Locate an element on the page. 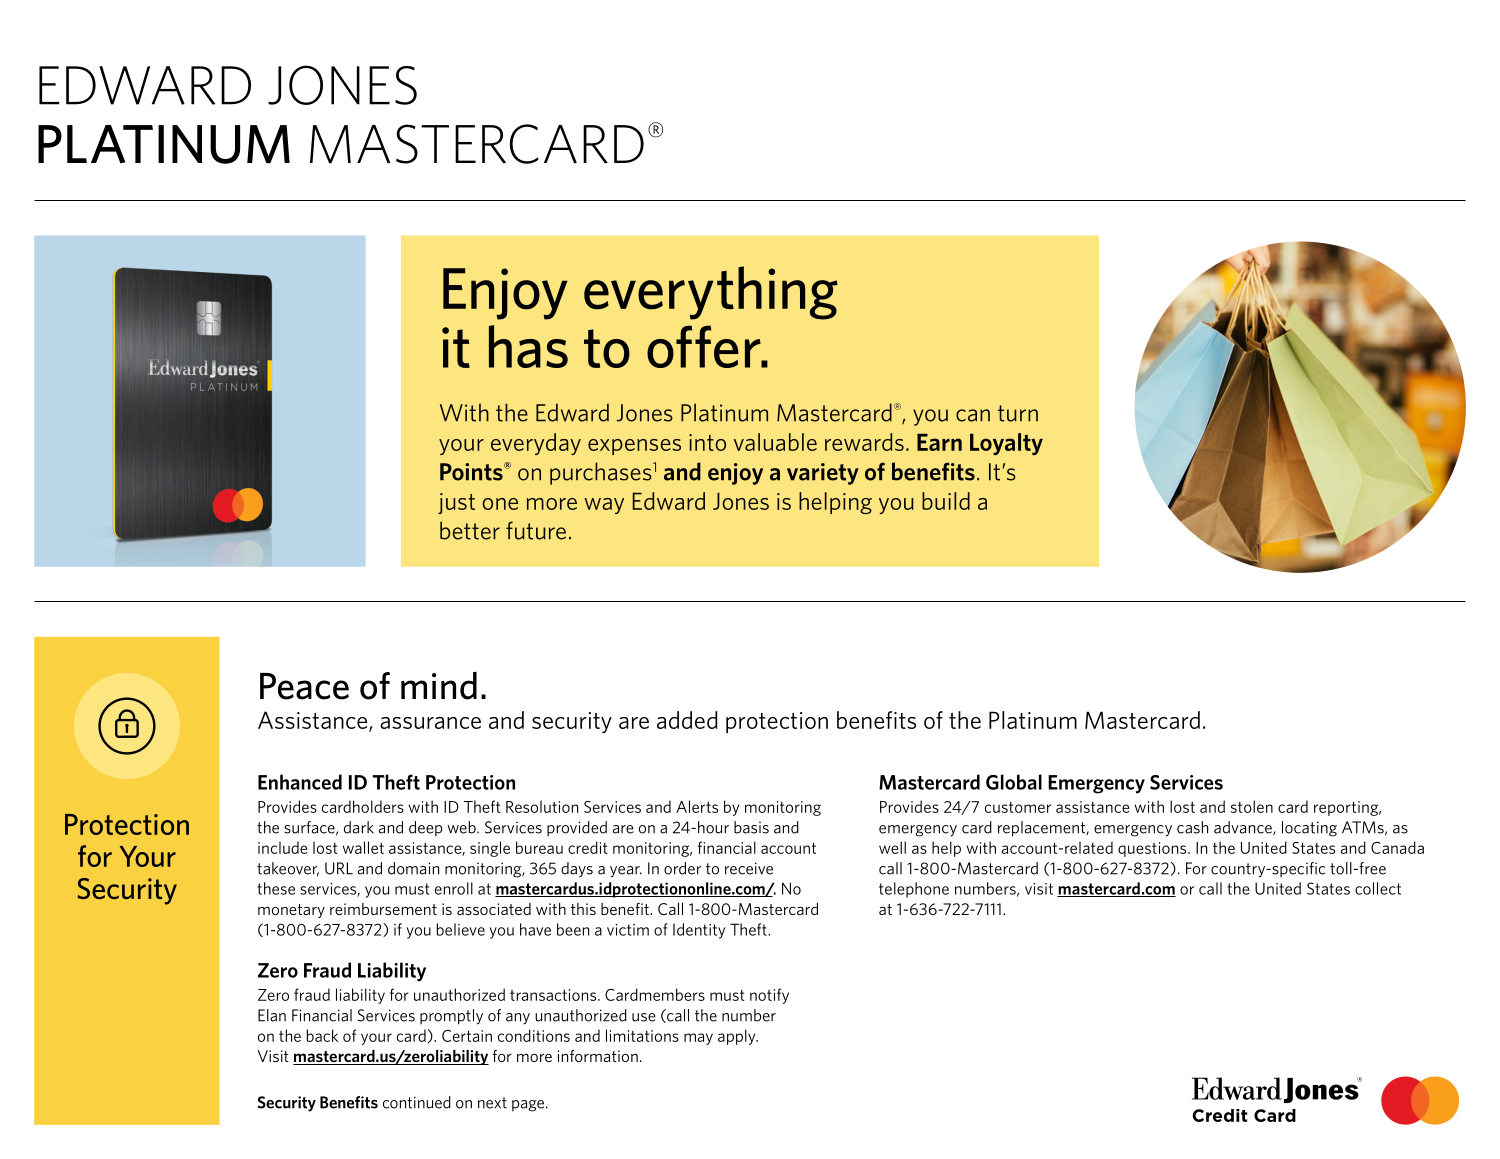 The width and height of the page is (1500, 1159). continued is located at coordinates (417, 1102).
